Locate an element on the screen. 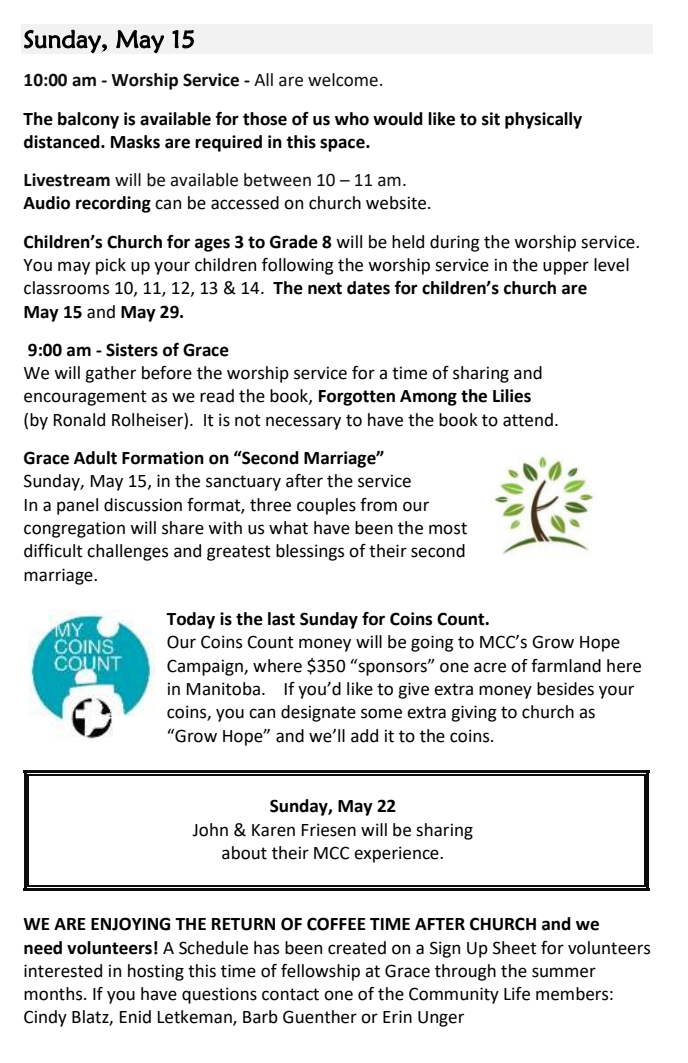 The image size is (688, 1063). add is located at coordinates (364, 736).
